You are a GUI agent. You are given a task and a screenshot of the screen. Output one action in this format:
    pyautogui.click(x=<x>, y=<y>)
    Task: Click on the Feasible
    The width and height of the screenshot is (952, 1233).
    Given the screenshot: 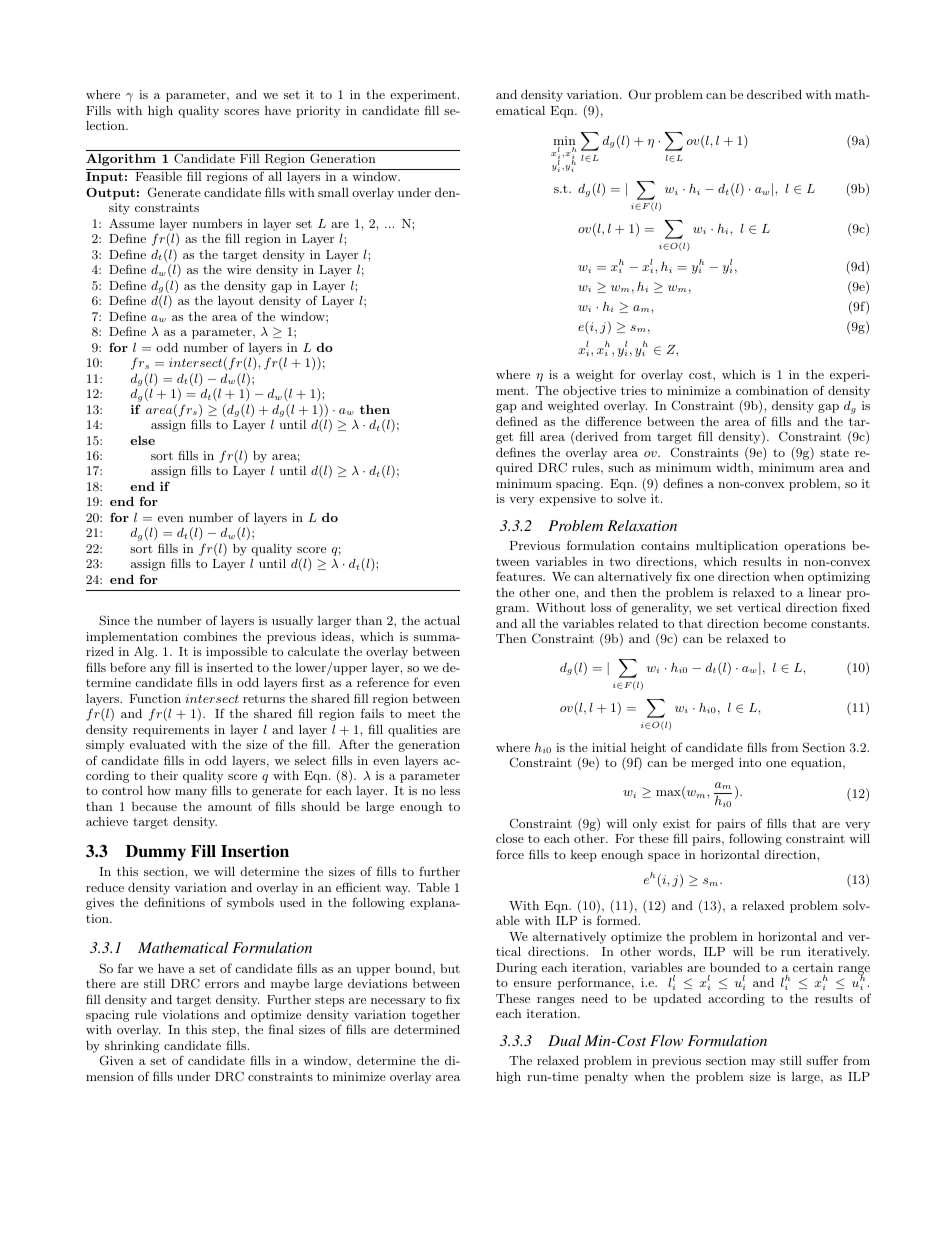 What is the action you would take?
    pyautogui.click(x=158, y=176)
